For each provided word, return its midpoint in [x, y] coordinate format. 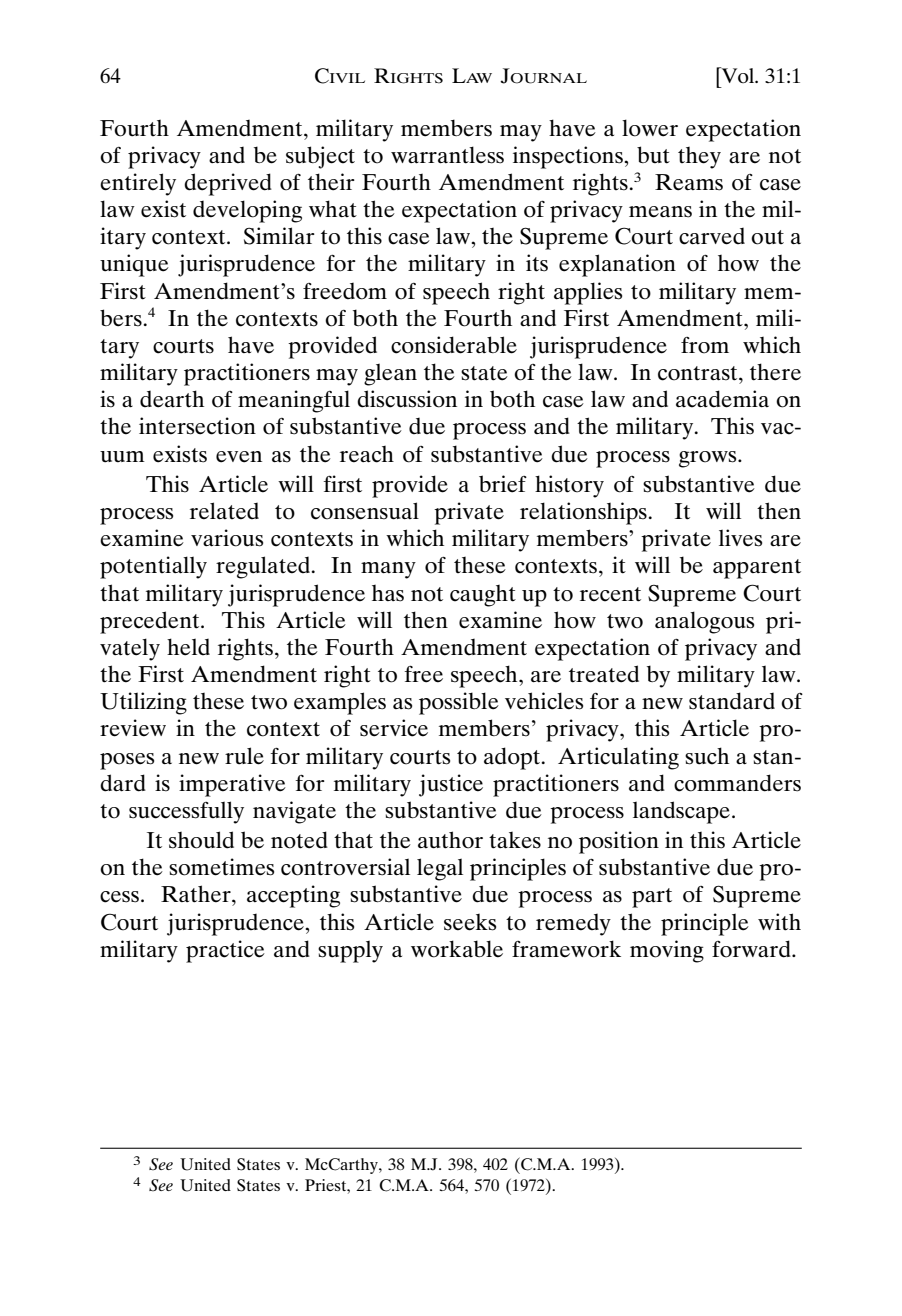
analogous [704, 622]
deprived [228, 184]
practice [225, 951]
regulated [264, 567]
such [707, 756]
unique [134, 265]
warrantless [447, 155]
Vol [738, 75]
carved [712, 236]
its [537, 263]
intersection [197, 426]
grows [709, 459]
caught [483, 596]
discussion [407, 399]
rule [244, 756]
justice [451, 785]
